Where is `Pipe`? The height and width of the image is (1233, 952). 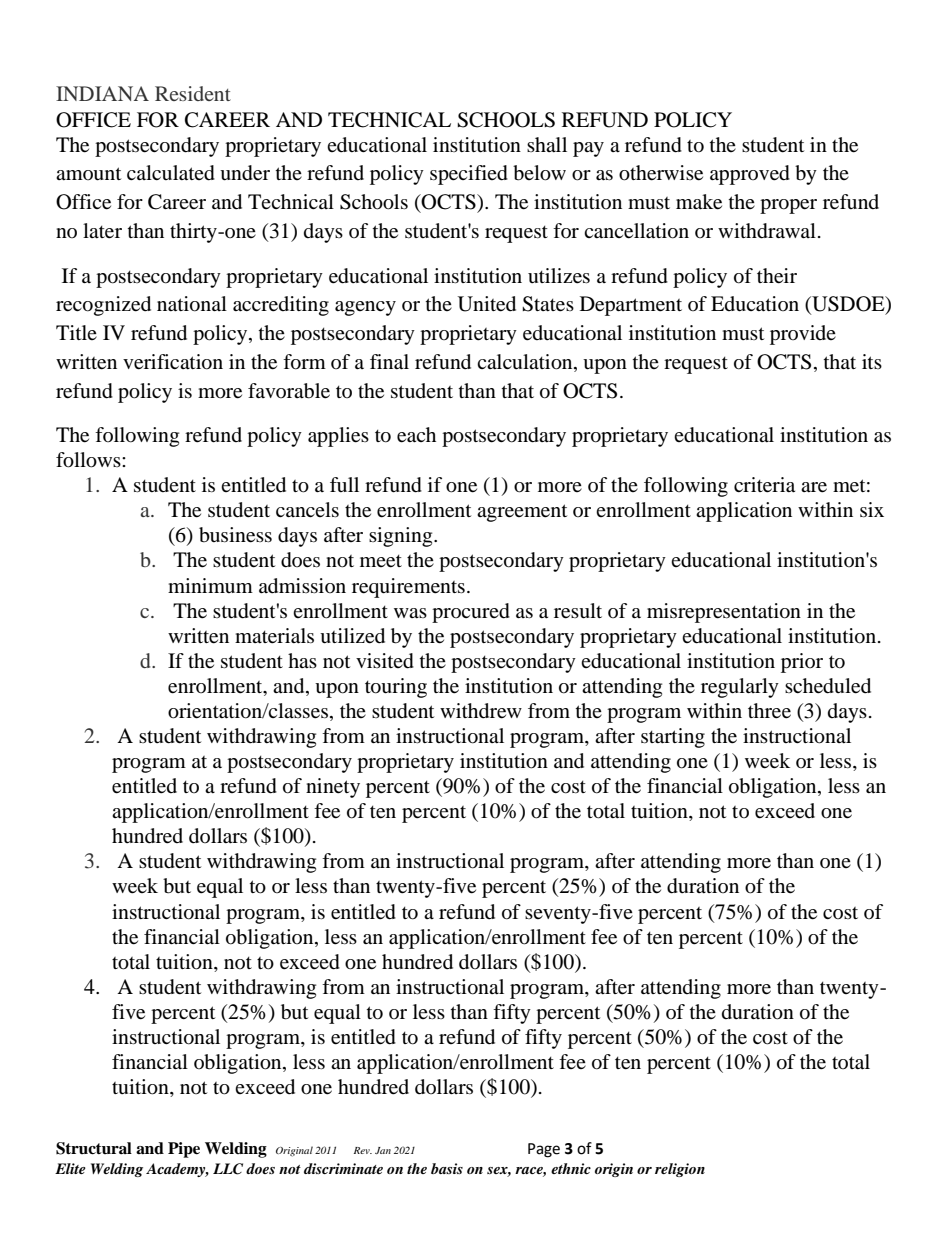
Pipe is located at coordinates (184, 1150).
